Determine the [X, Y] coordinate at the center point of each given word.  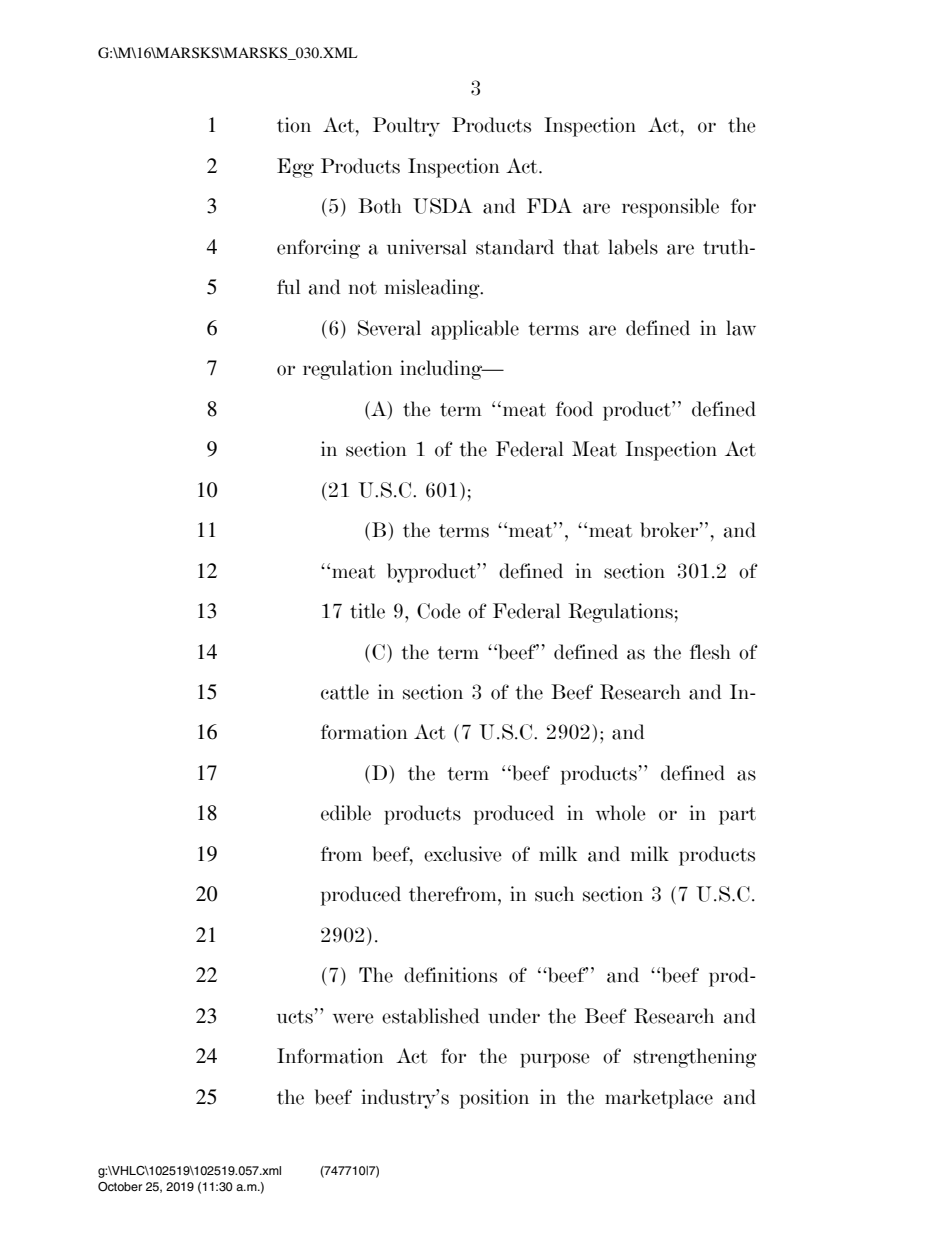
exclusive [463, 854]
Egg [295, 168]
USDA [442, 206]
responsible [670, 208]
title [367, 611]
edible [346, 813]
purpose [555, 1060]
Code [439, 611]
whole [621, 813]
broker [670, 530]
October [120, 1187]
